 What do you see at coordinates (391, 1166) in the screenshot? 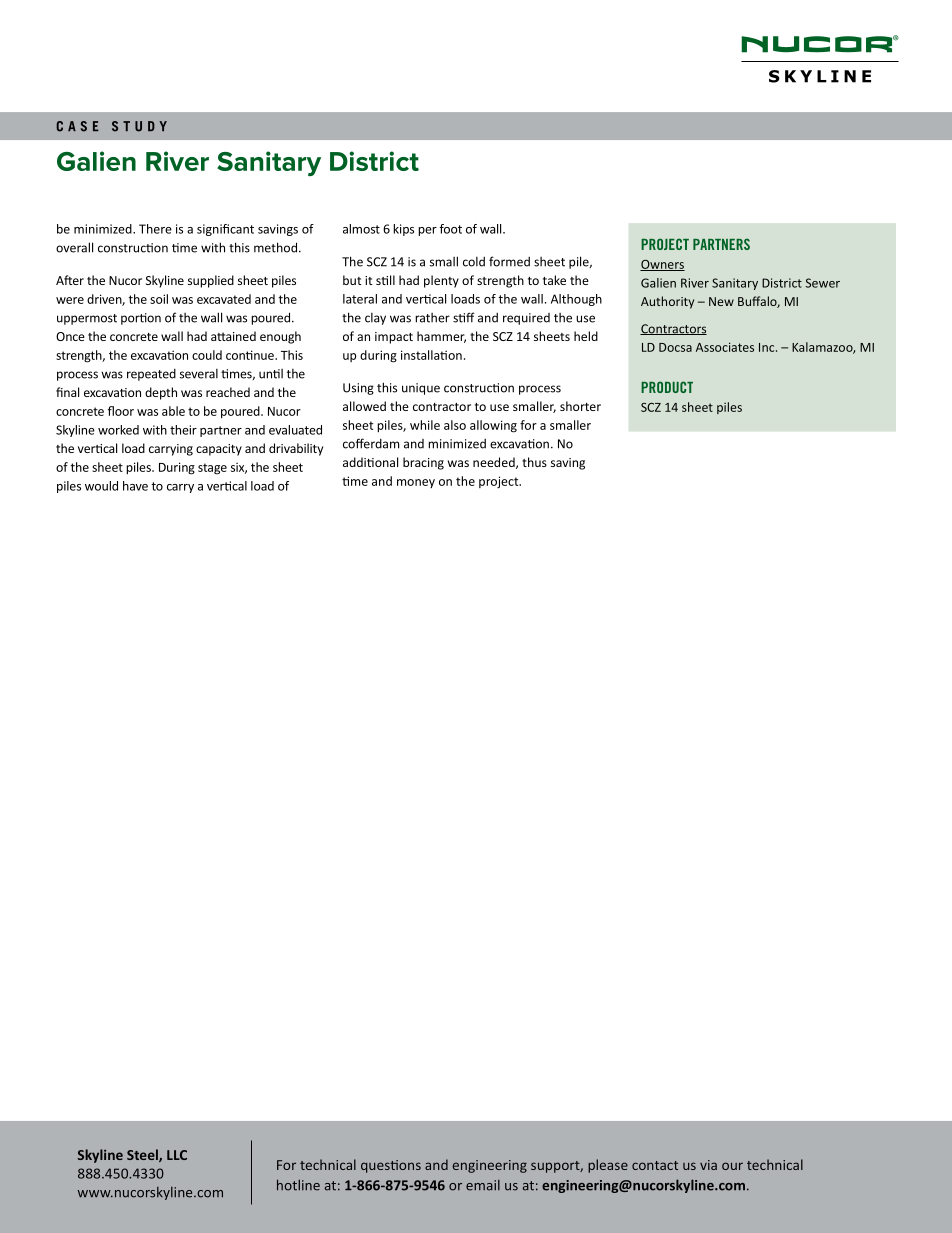
I see `questions` at bounding box center [391, 1166].
